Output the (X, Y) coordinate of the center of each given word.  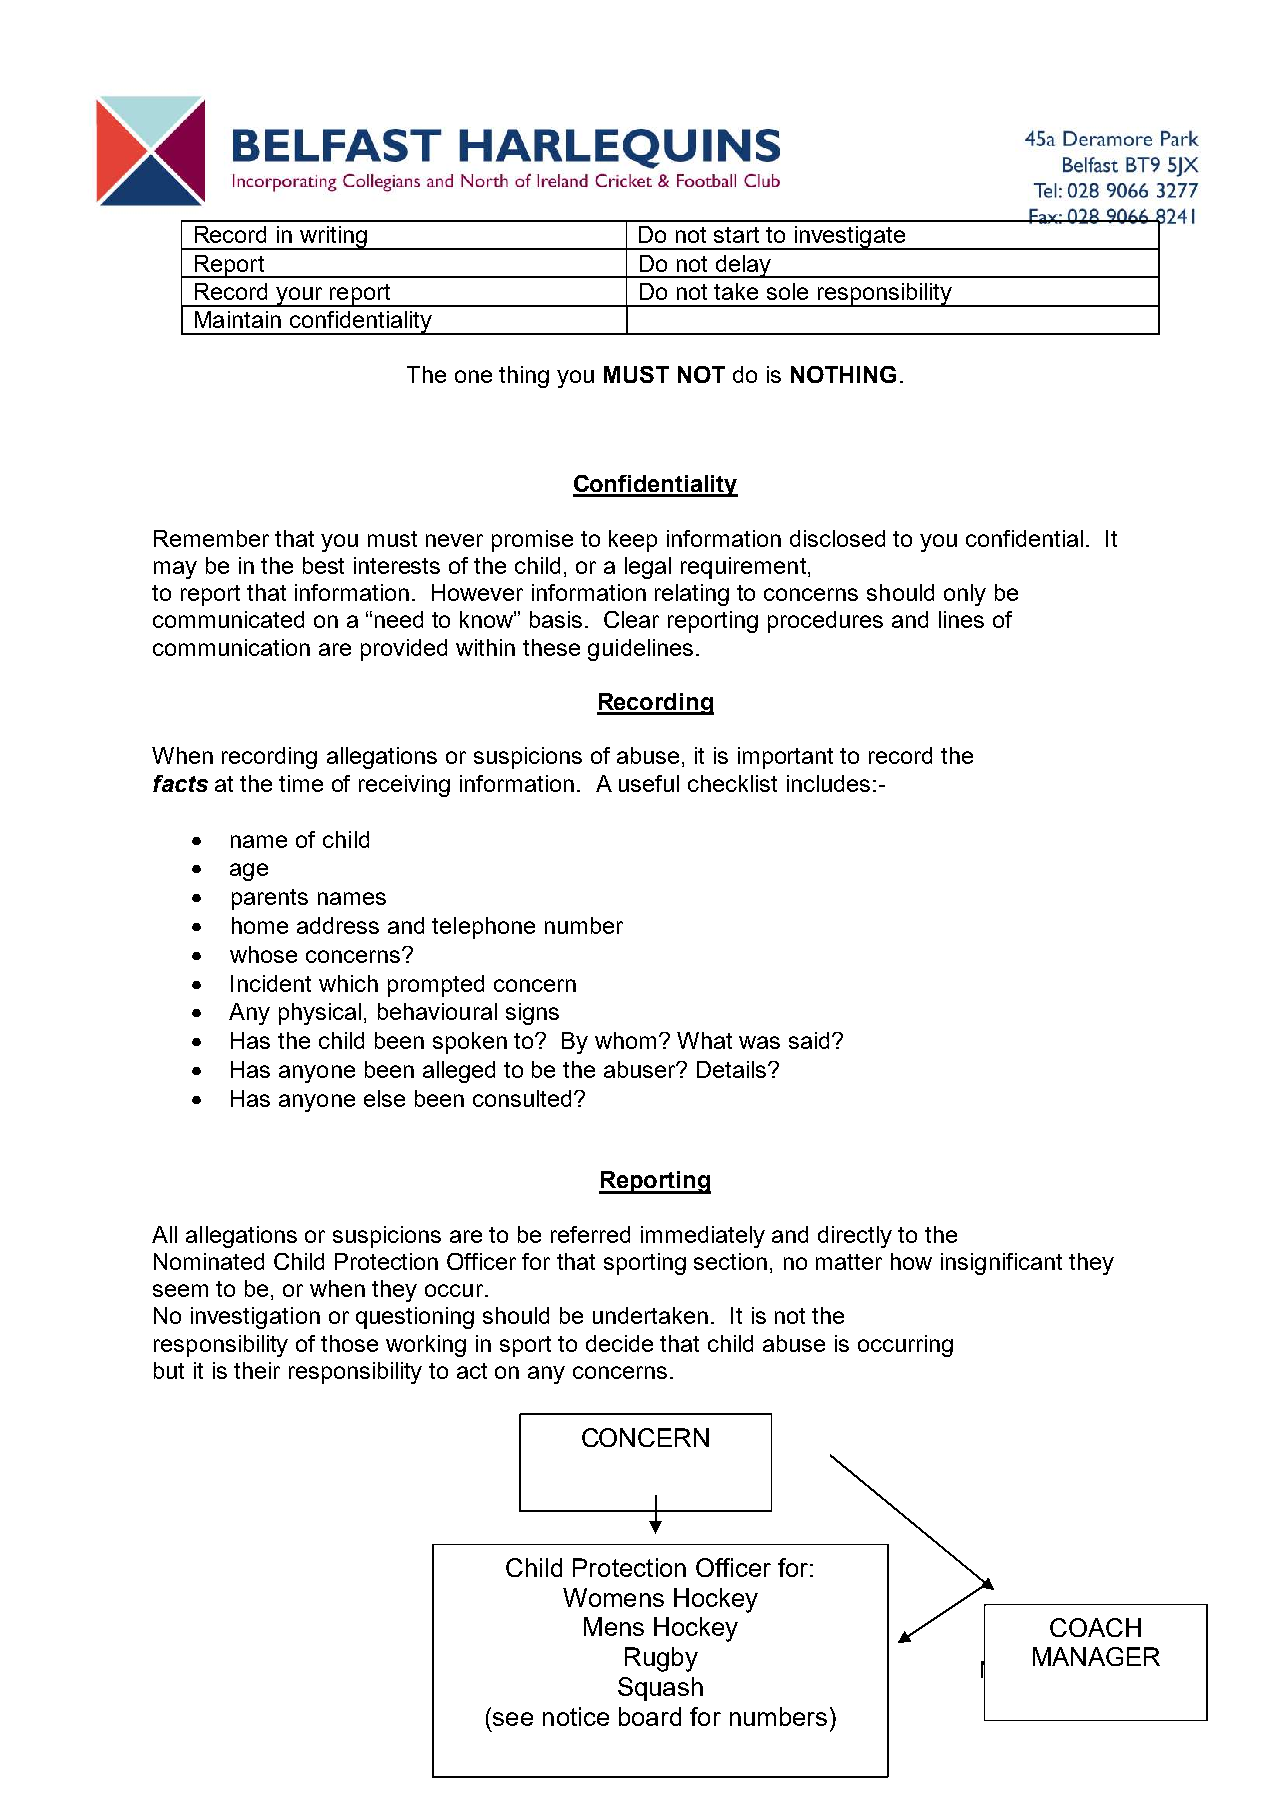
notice (576, 1716)
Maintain (238, 319)
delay (743, 266)
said (811, 1040)
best (323, 565)
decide (619, 1343)
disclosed (837, 538)
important (785, 758)
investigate (850, 238)
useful (649, 783)
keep (633, 541)
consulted (522, 1098)
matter (849, 1262)
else (384, 1098)
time (301, 783)
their (257, 1370)
